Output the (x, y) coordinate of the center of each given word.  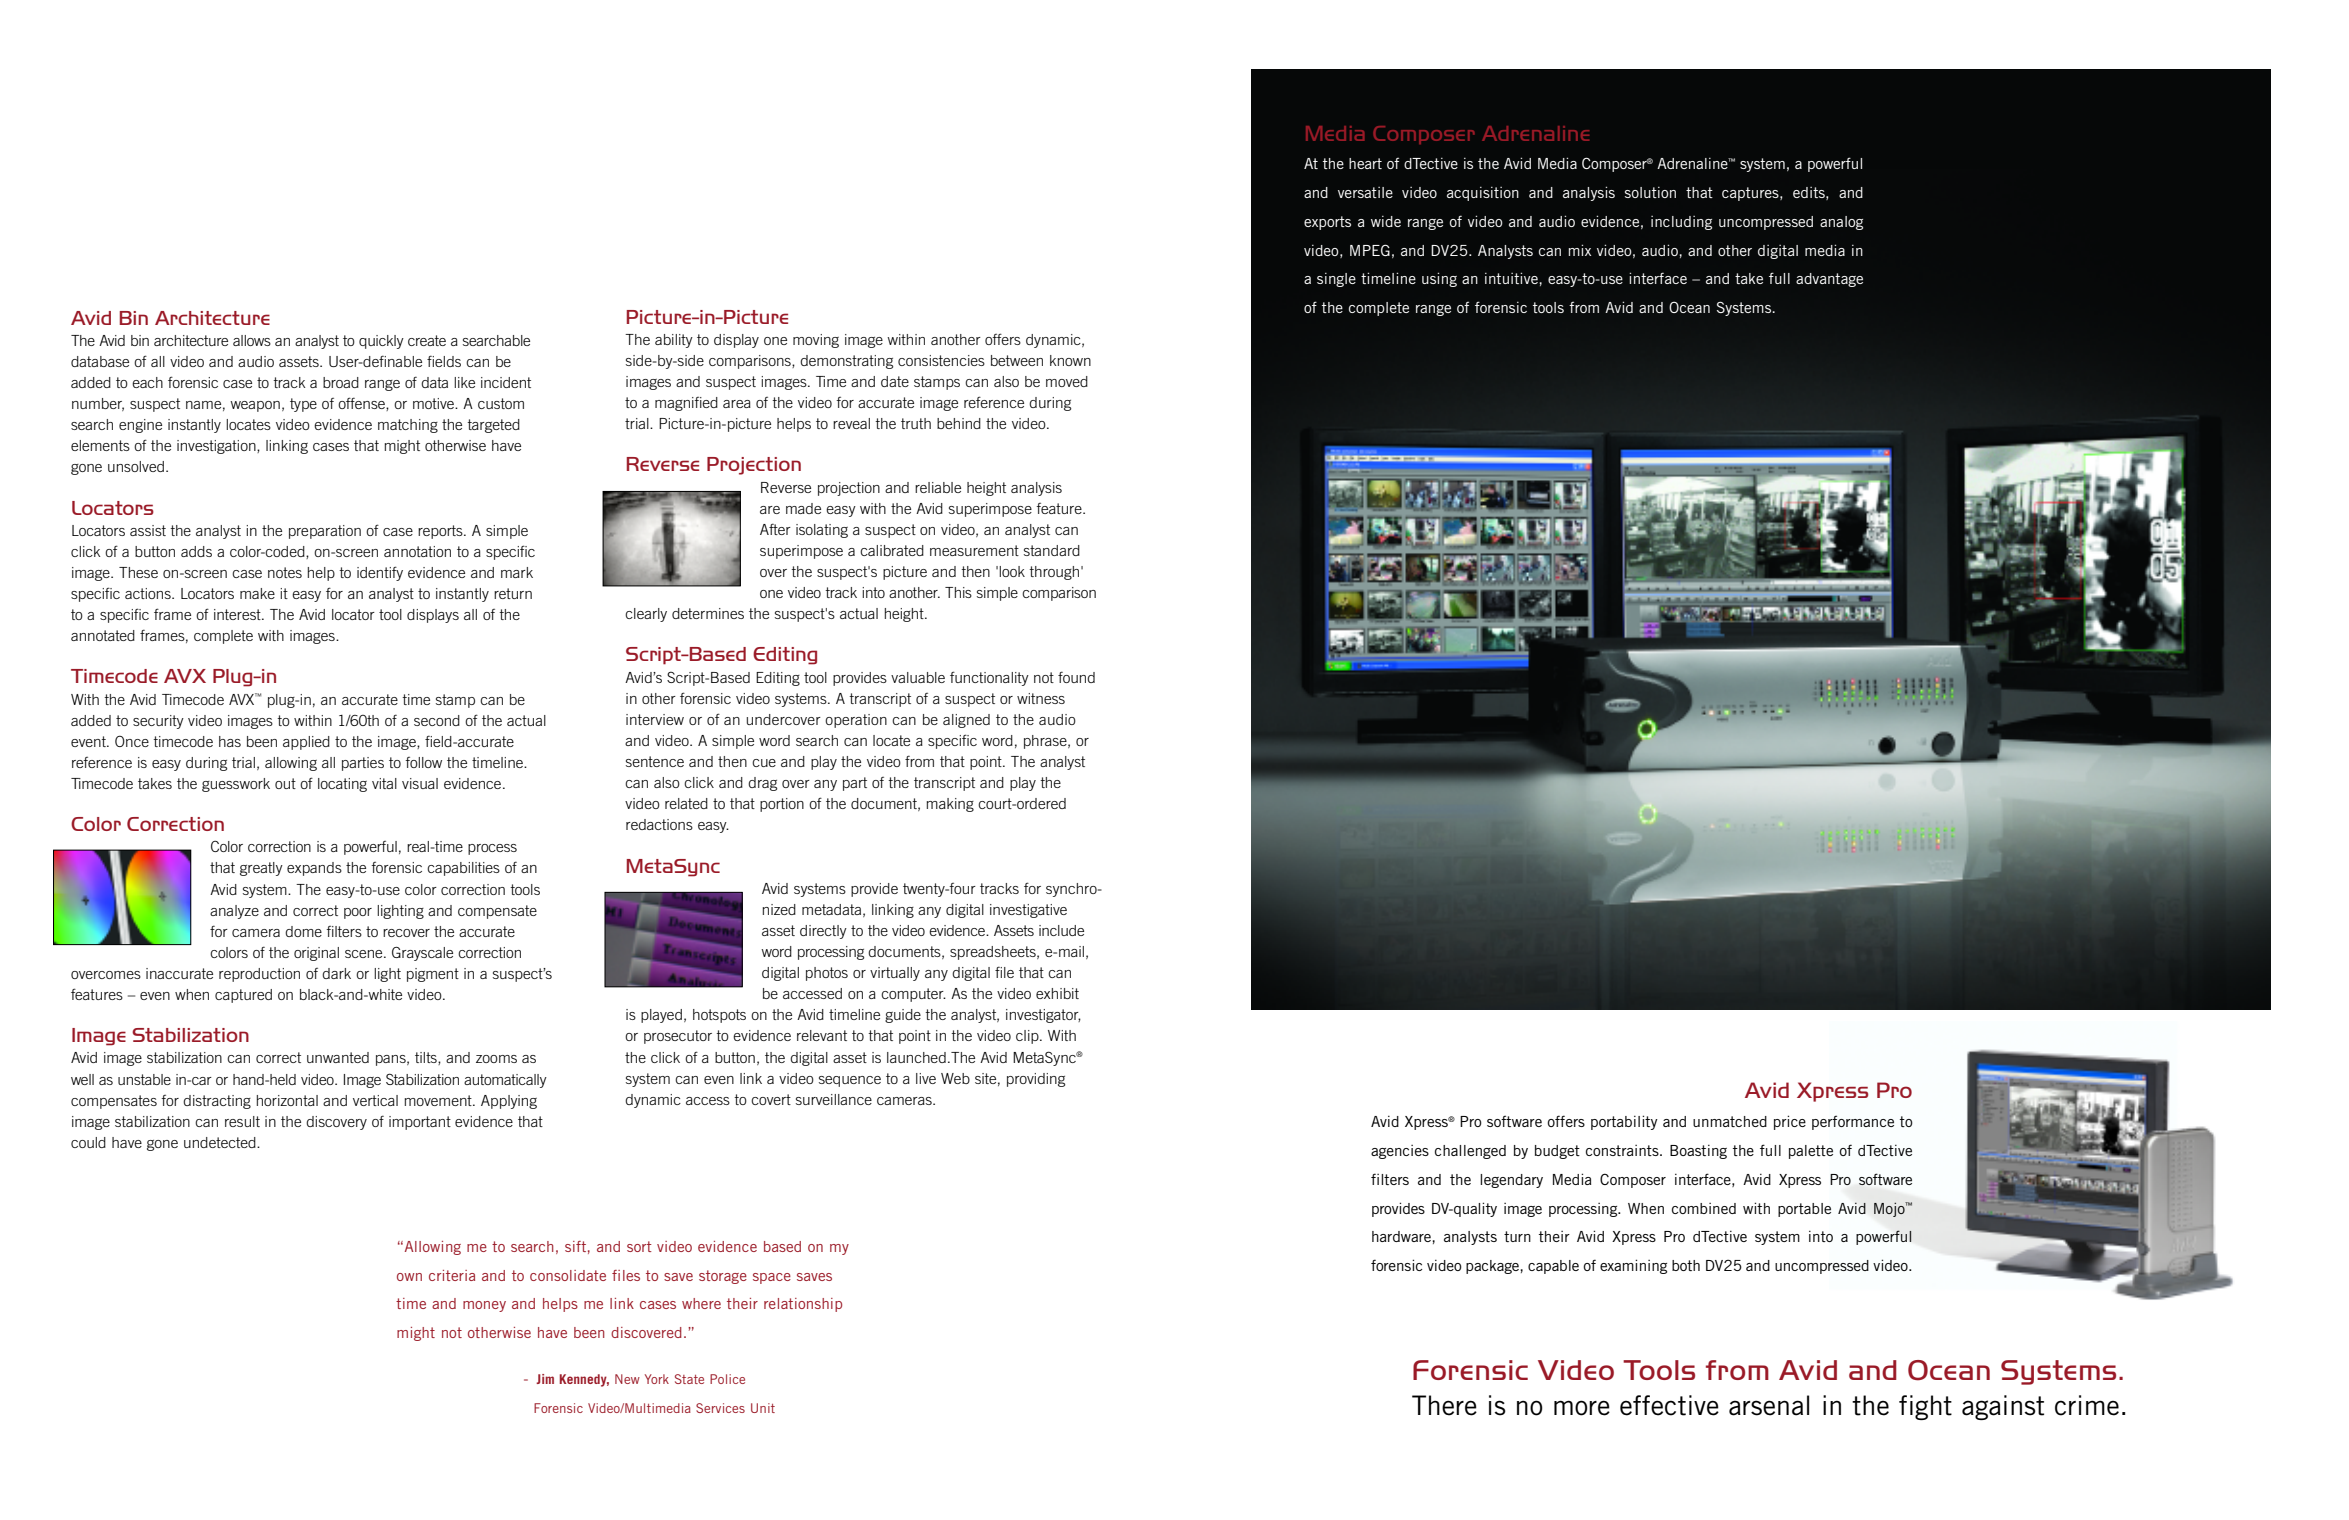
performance (1853, 1122)
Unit (763, 1408)
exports (1327, 223)
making (950, 805)
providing (1036, 1080)
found (1076, 677)
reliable (938, 487)
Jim (545, 1379)
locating (342, 785)
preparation (325, 532)
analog (1841, 223)
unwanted (338, 1057)
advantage (1829, 280)
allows (252, 340)
